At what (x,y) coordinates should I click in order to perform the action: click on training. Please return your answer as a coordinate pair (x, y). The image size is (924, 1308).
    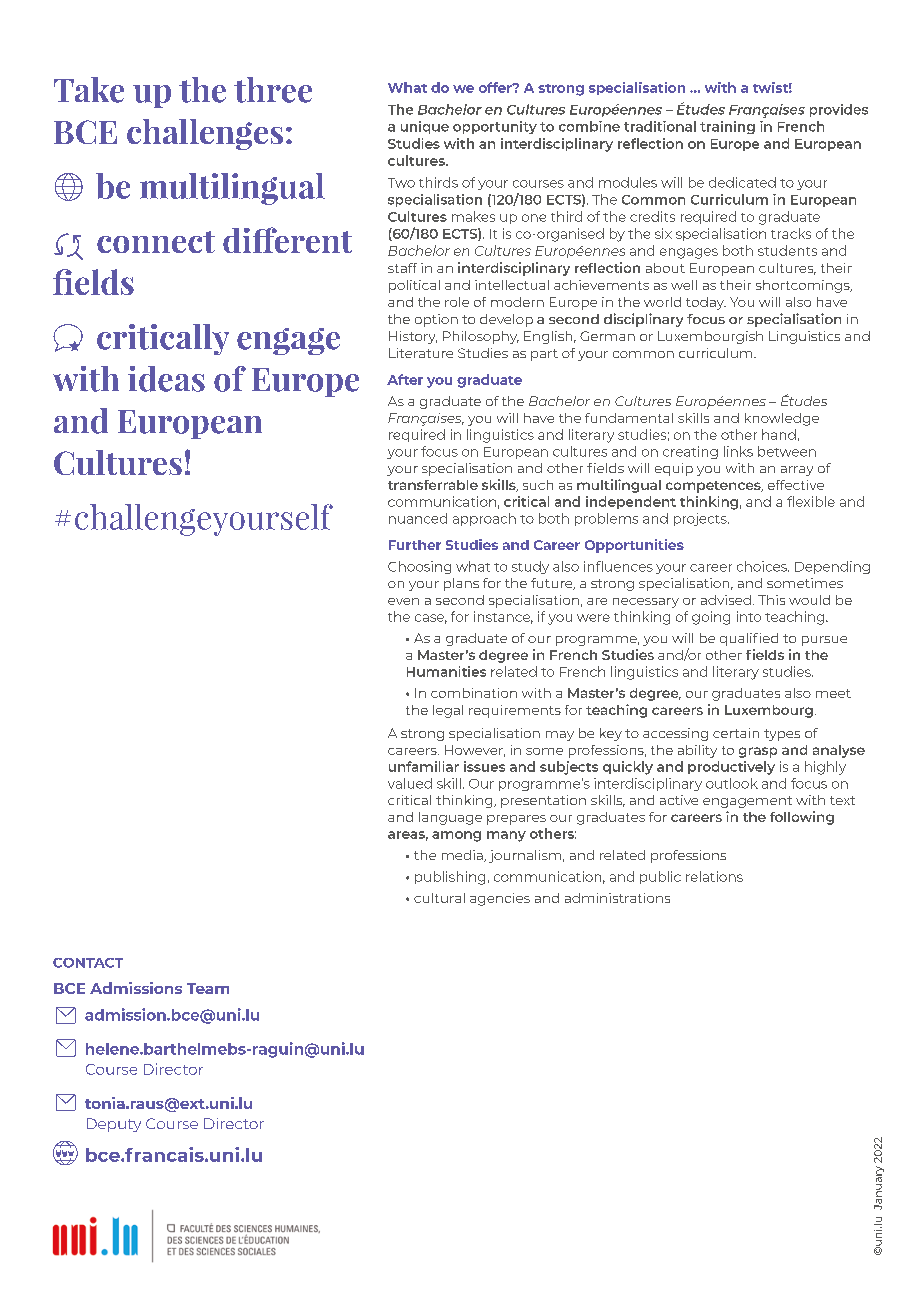
    Looking at the image, I should click on (727, 127).
